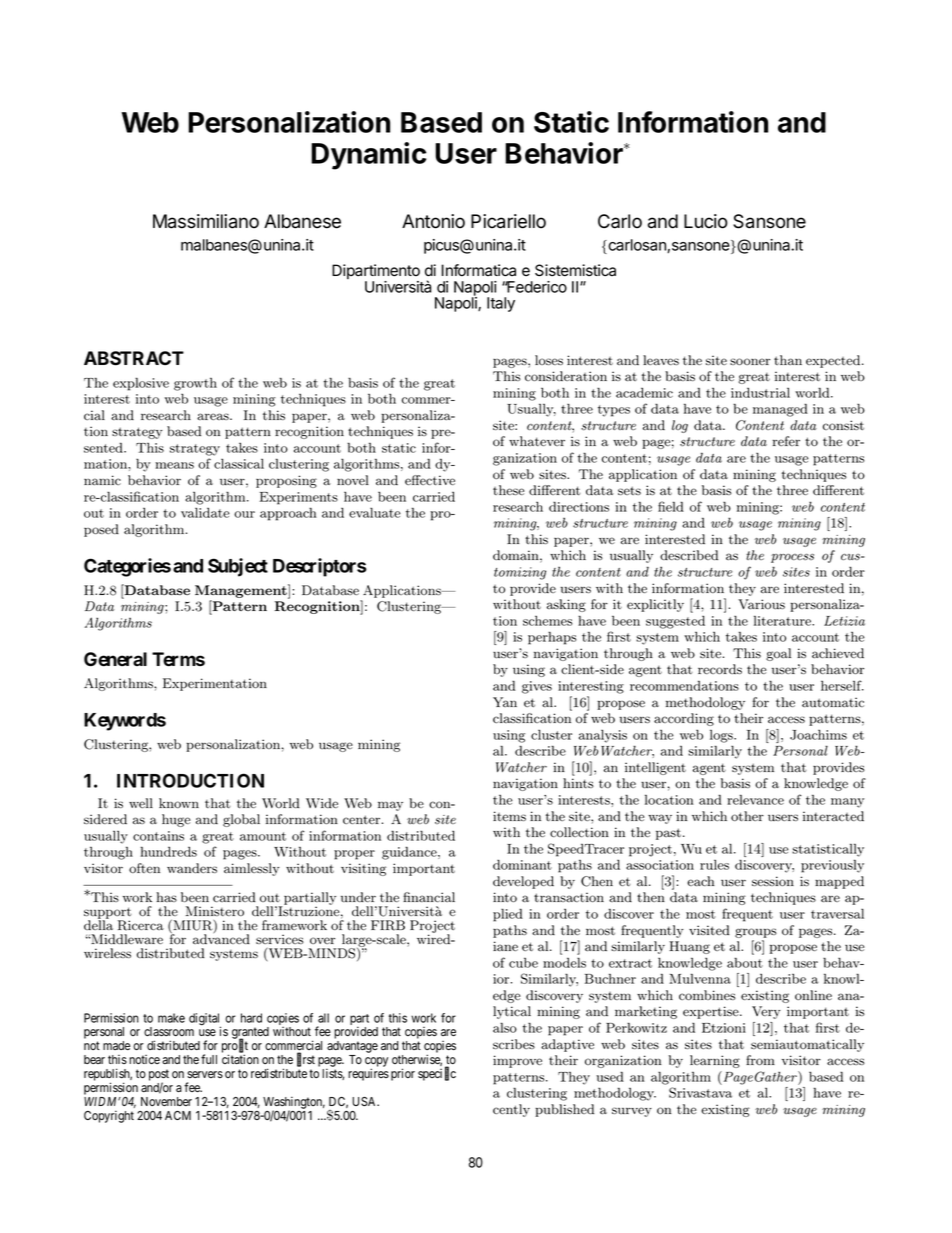 The width and height of the image is (952, 1233). Describe the element at coordinates (706, 221) in the image. I see `Lucio` at that location.
